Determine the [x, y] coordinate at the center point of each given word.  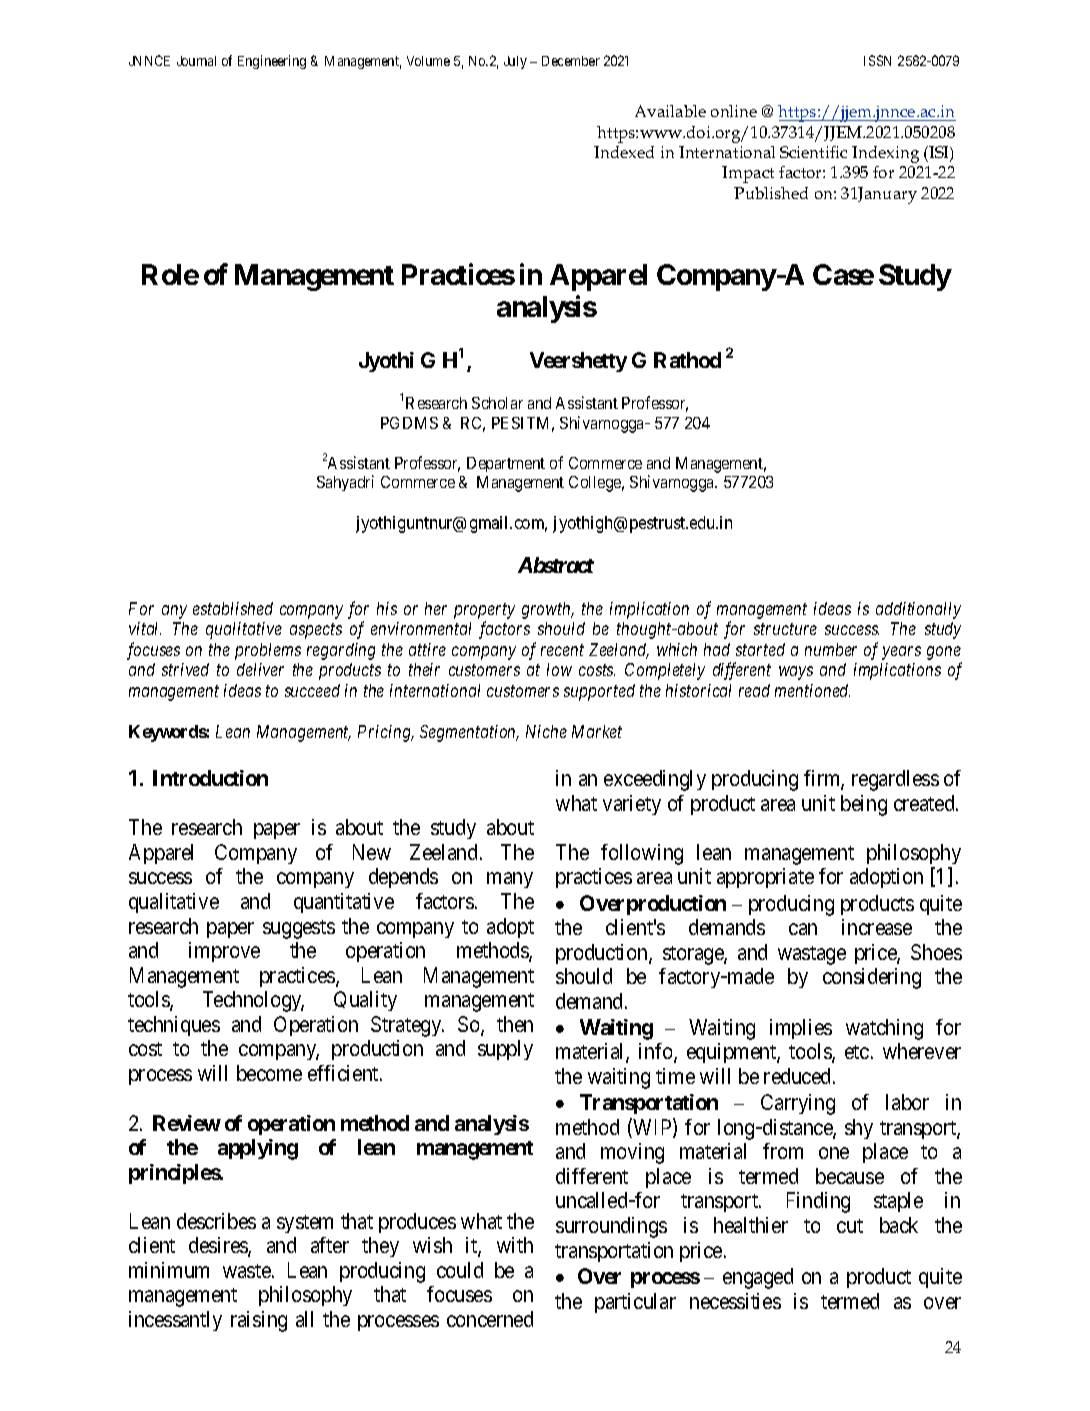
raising [259, 1321]
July [515, 62]
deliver [260, 669]
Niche [546, 731]
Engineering [272, 62]
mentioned [812, 690]
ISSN [877, 60]
